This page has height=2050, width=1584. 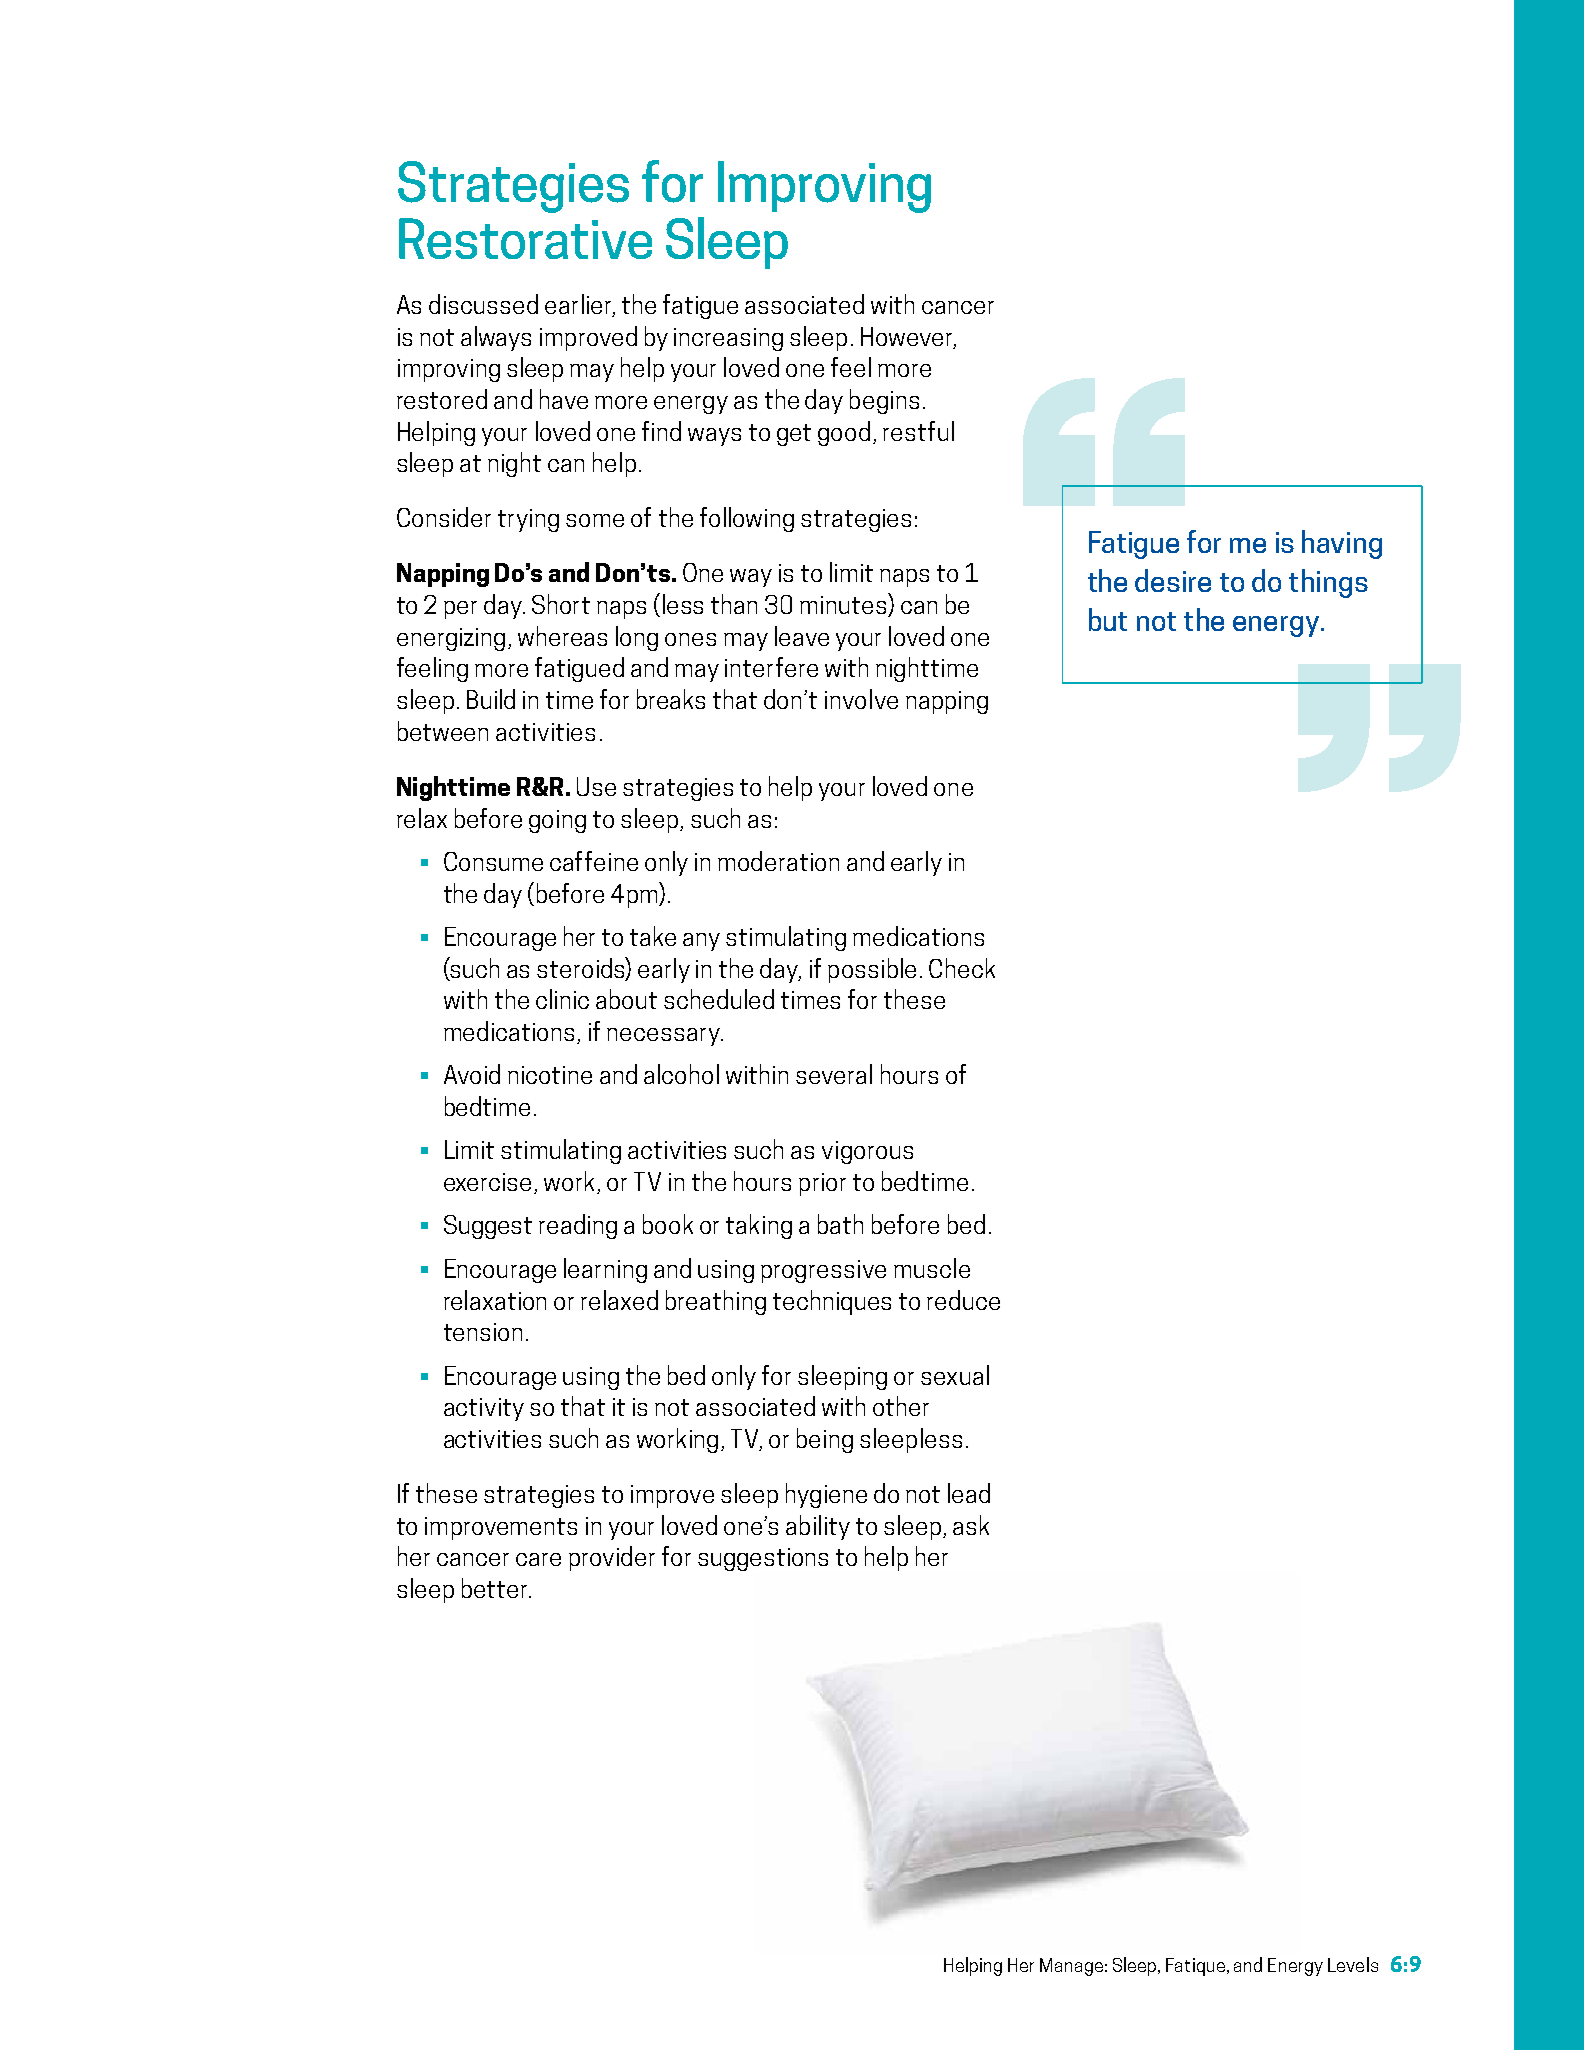 What do you see at coordinates (1108, 619) in the page?
I see `but` at bounding box center [1108, 619].
